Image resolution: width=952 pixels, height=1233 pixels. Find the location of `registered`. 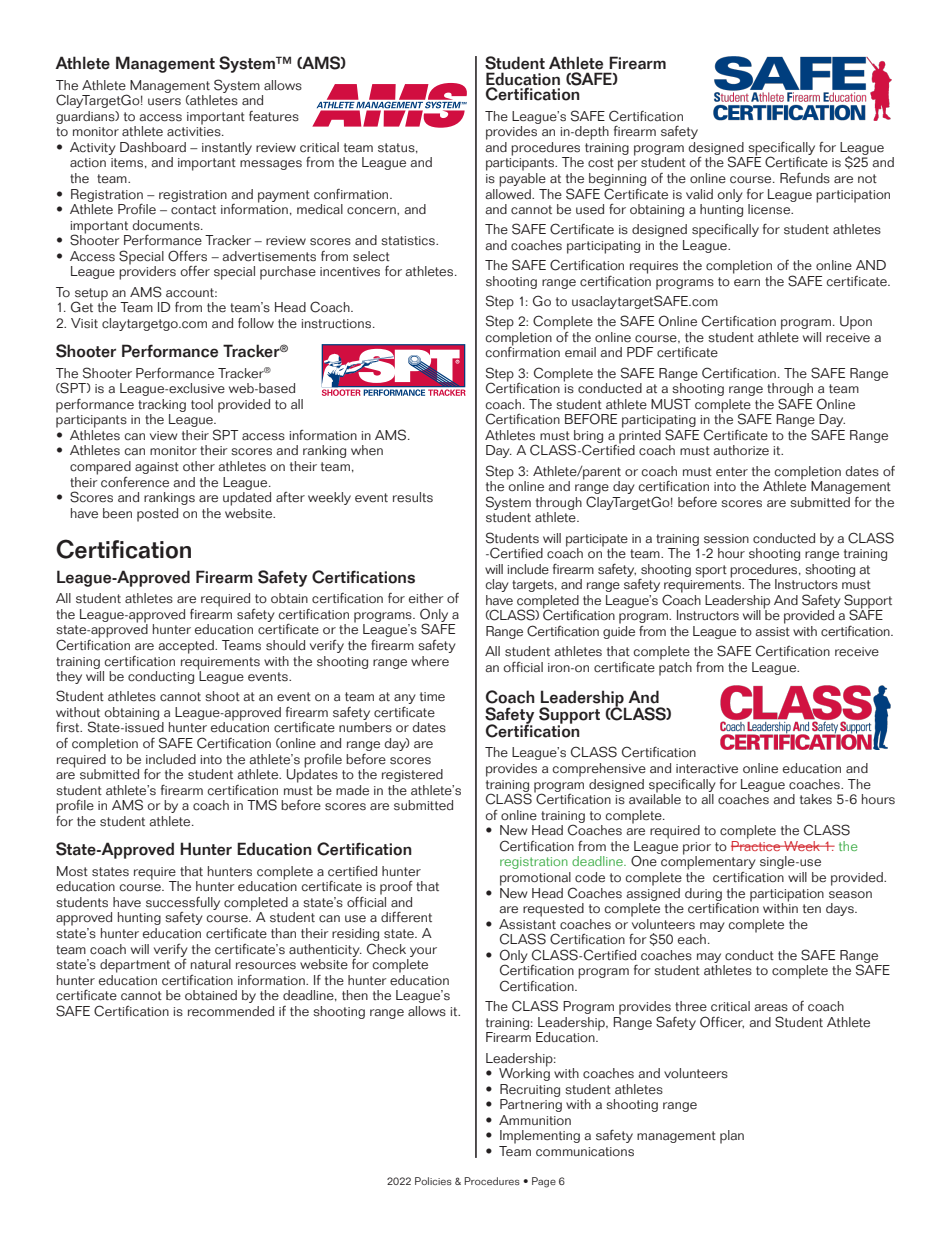

registered is located at coordinates (412, 775).
